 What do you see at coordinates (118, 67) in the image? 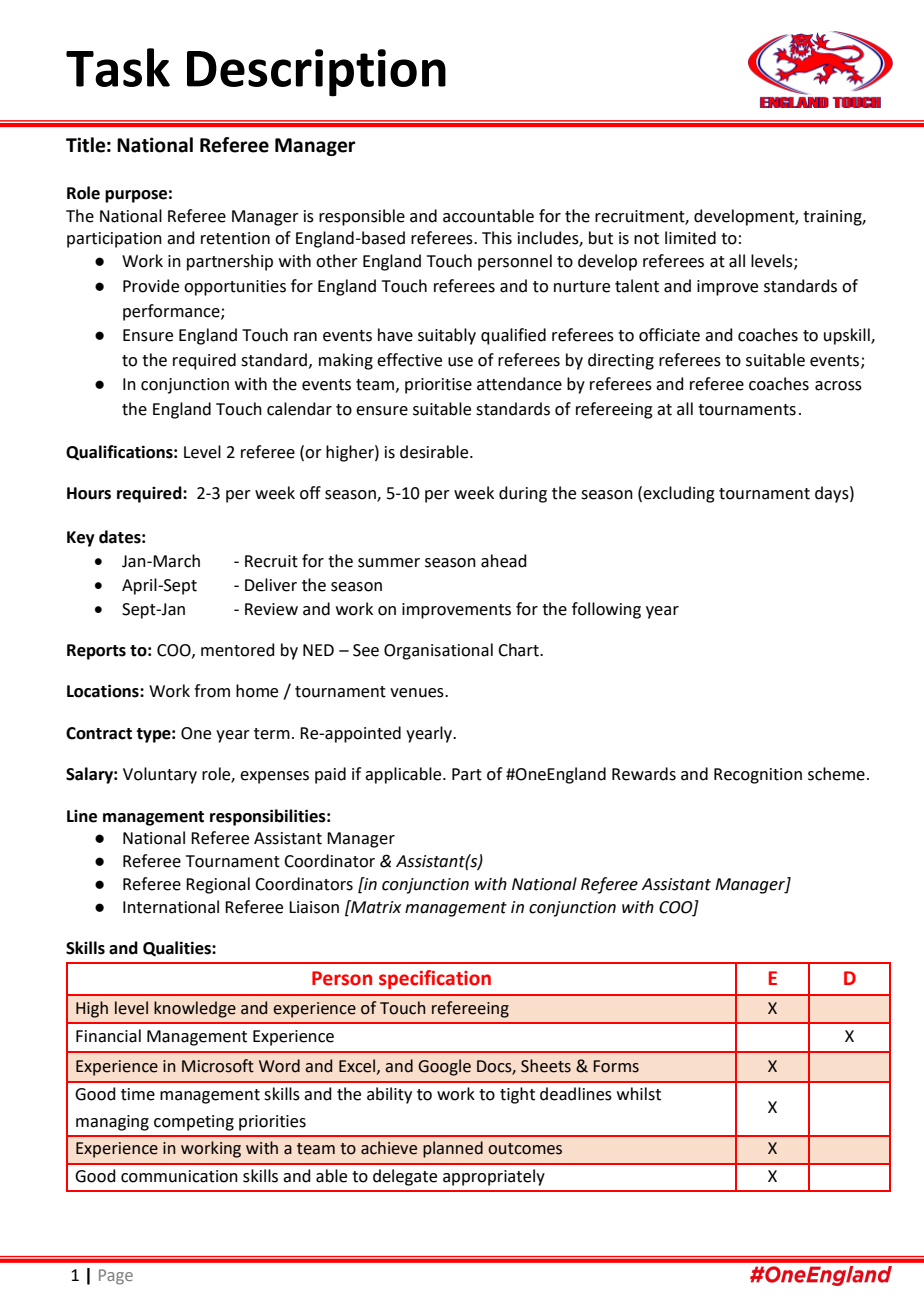
I see `Task` at bounding box center [118, 67].
